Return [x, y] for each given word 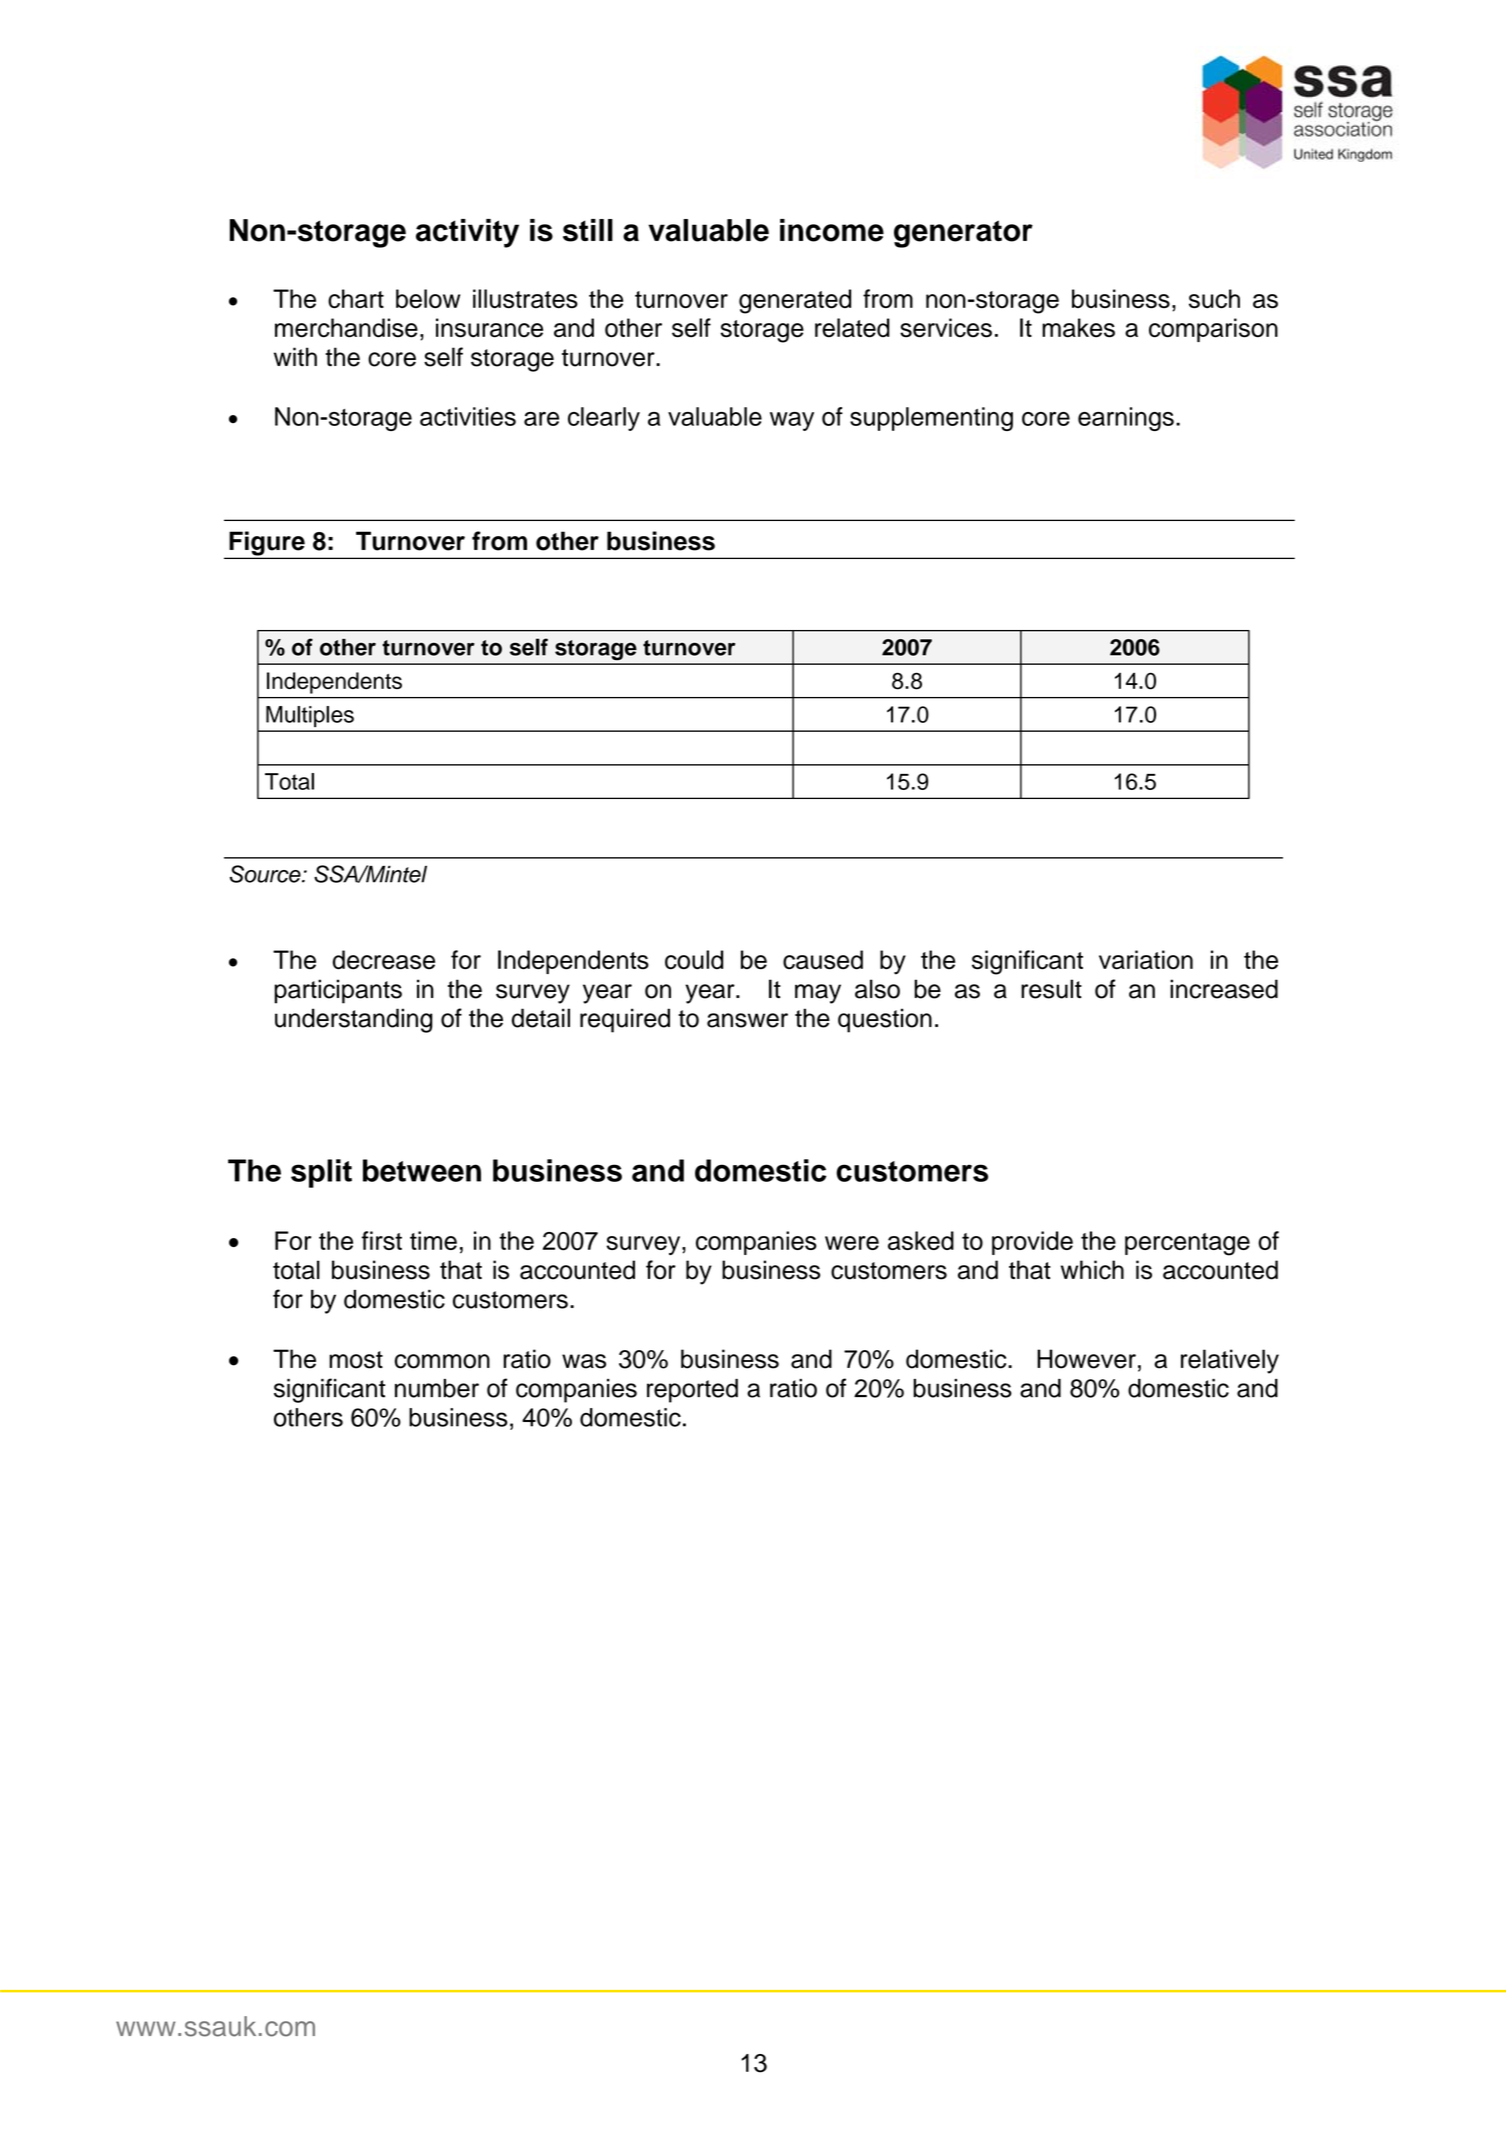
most [356, 1360]
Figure [267, 544]
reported [692, 1391]
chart [356, 298]
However [1086, 1359]
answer [747, 1020]
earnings [1126, 419]
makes [1078, 328]
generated [795, 301]
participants [338, 991]
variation [1146, 960]
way [792, 421]
